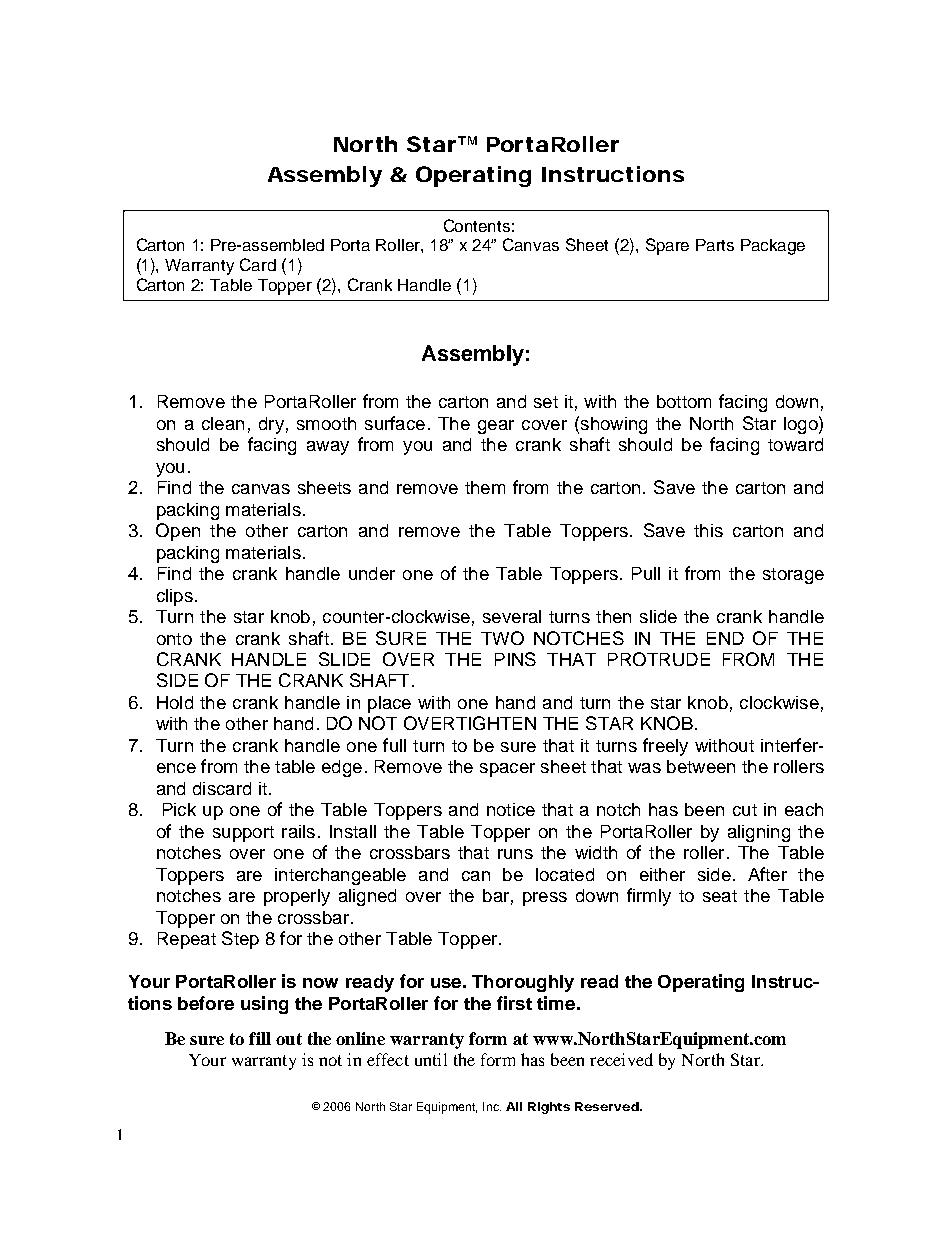  I want to click on fill, so click(260, 1038).
